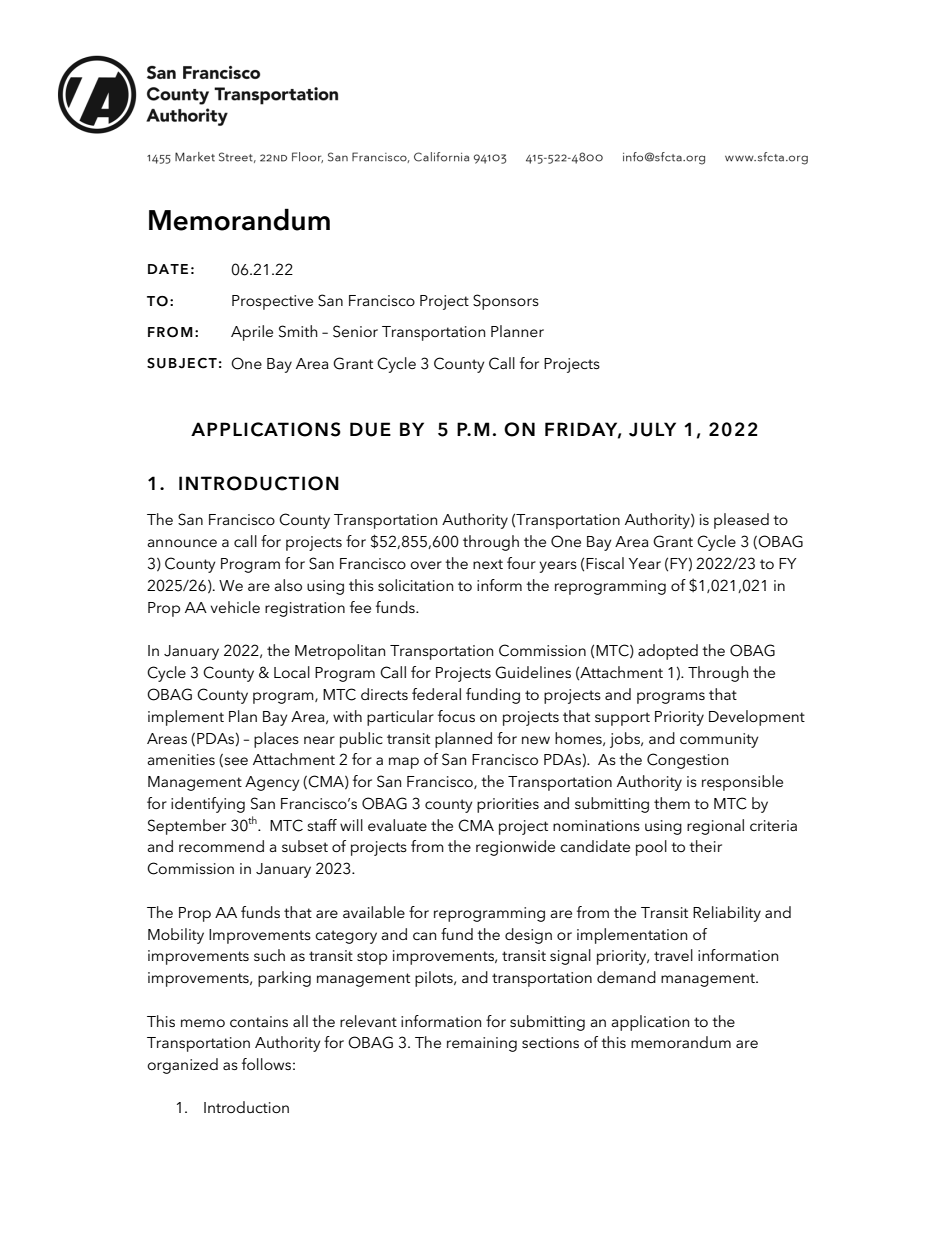 The image size is (952, 1233). I want to click on next, so click(488, 564).
